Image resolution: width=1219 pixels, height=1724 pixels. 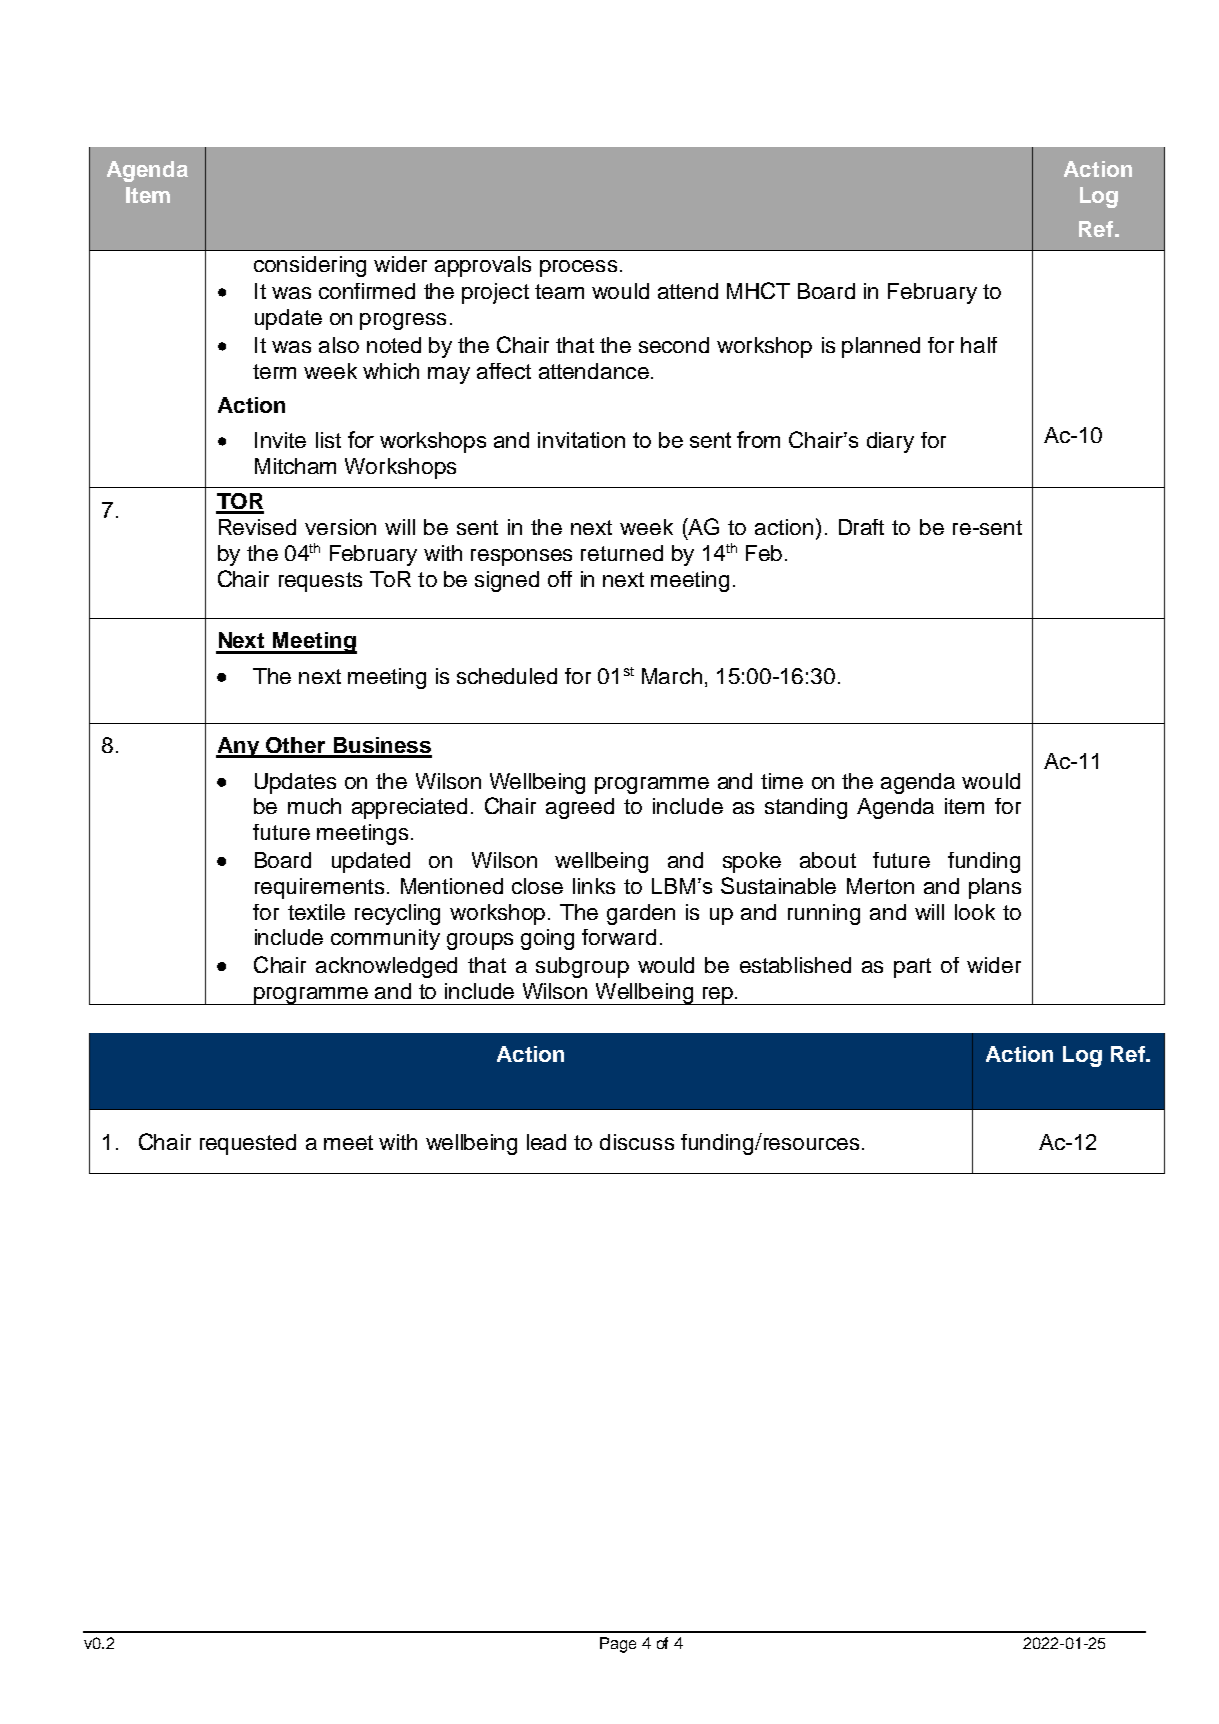 I want to click on process, so click(x=578, y=268).
